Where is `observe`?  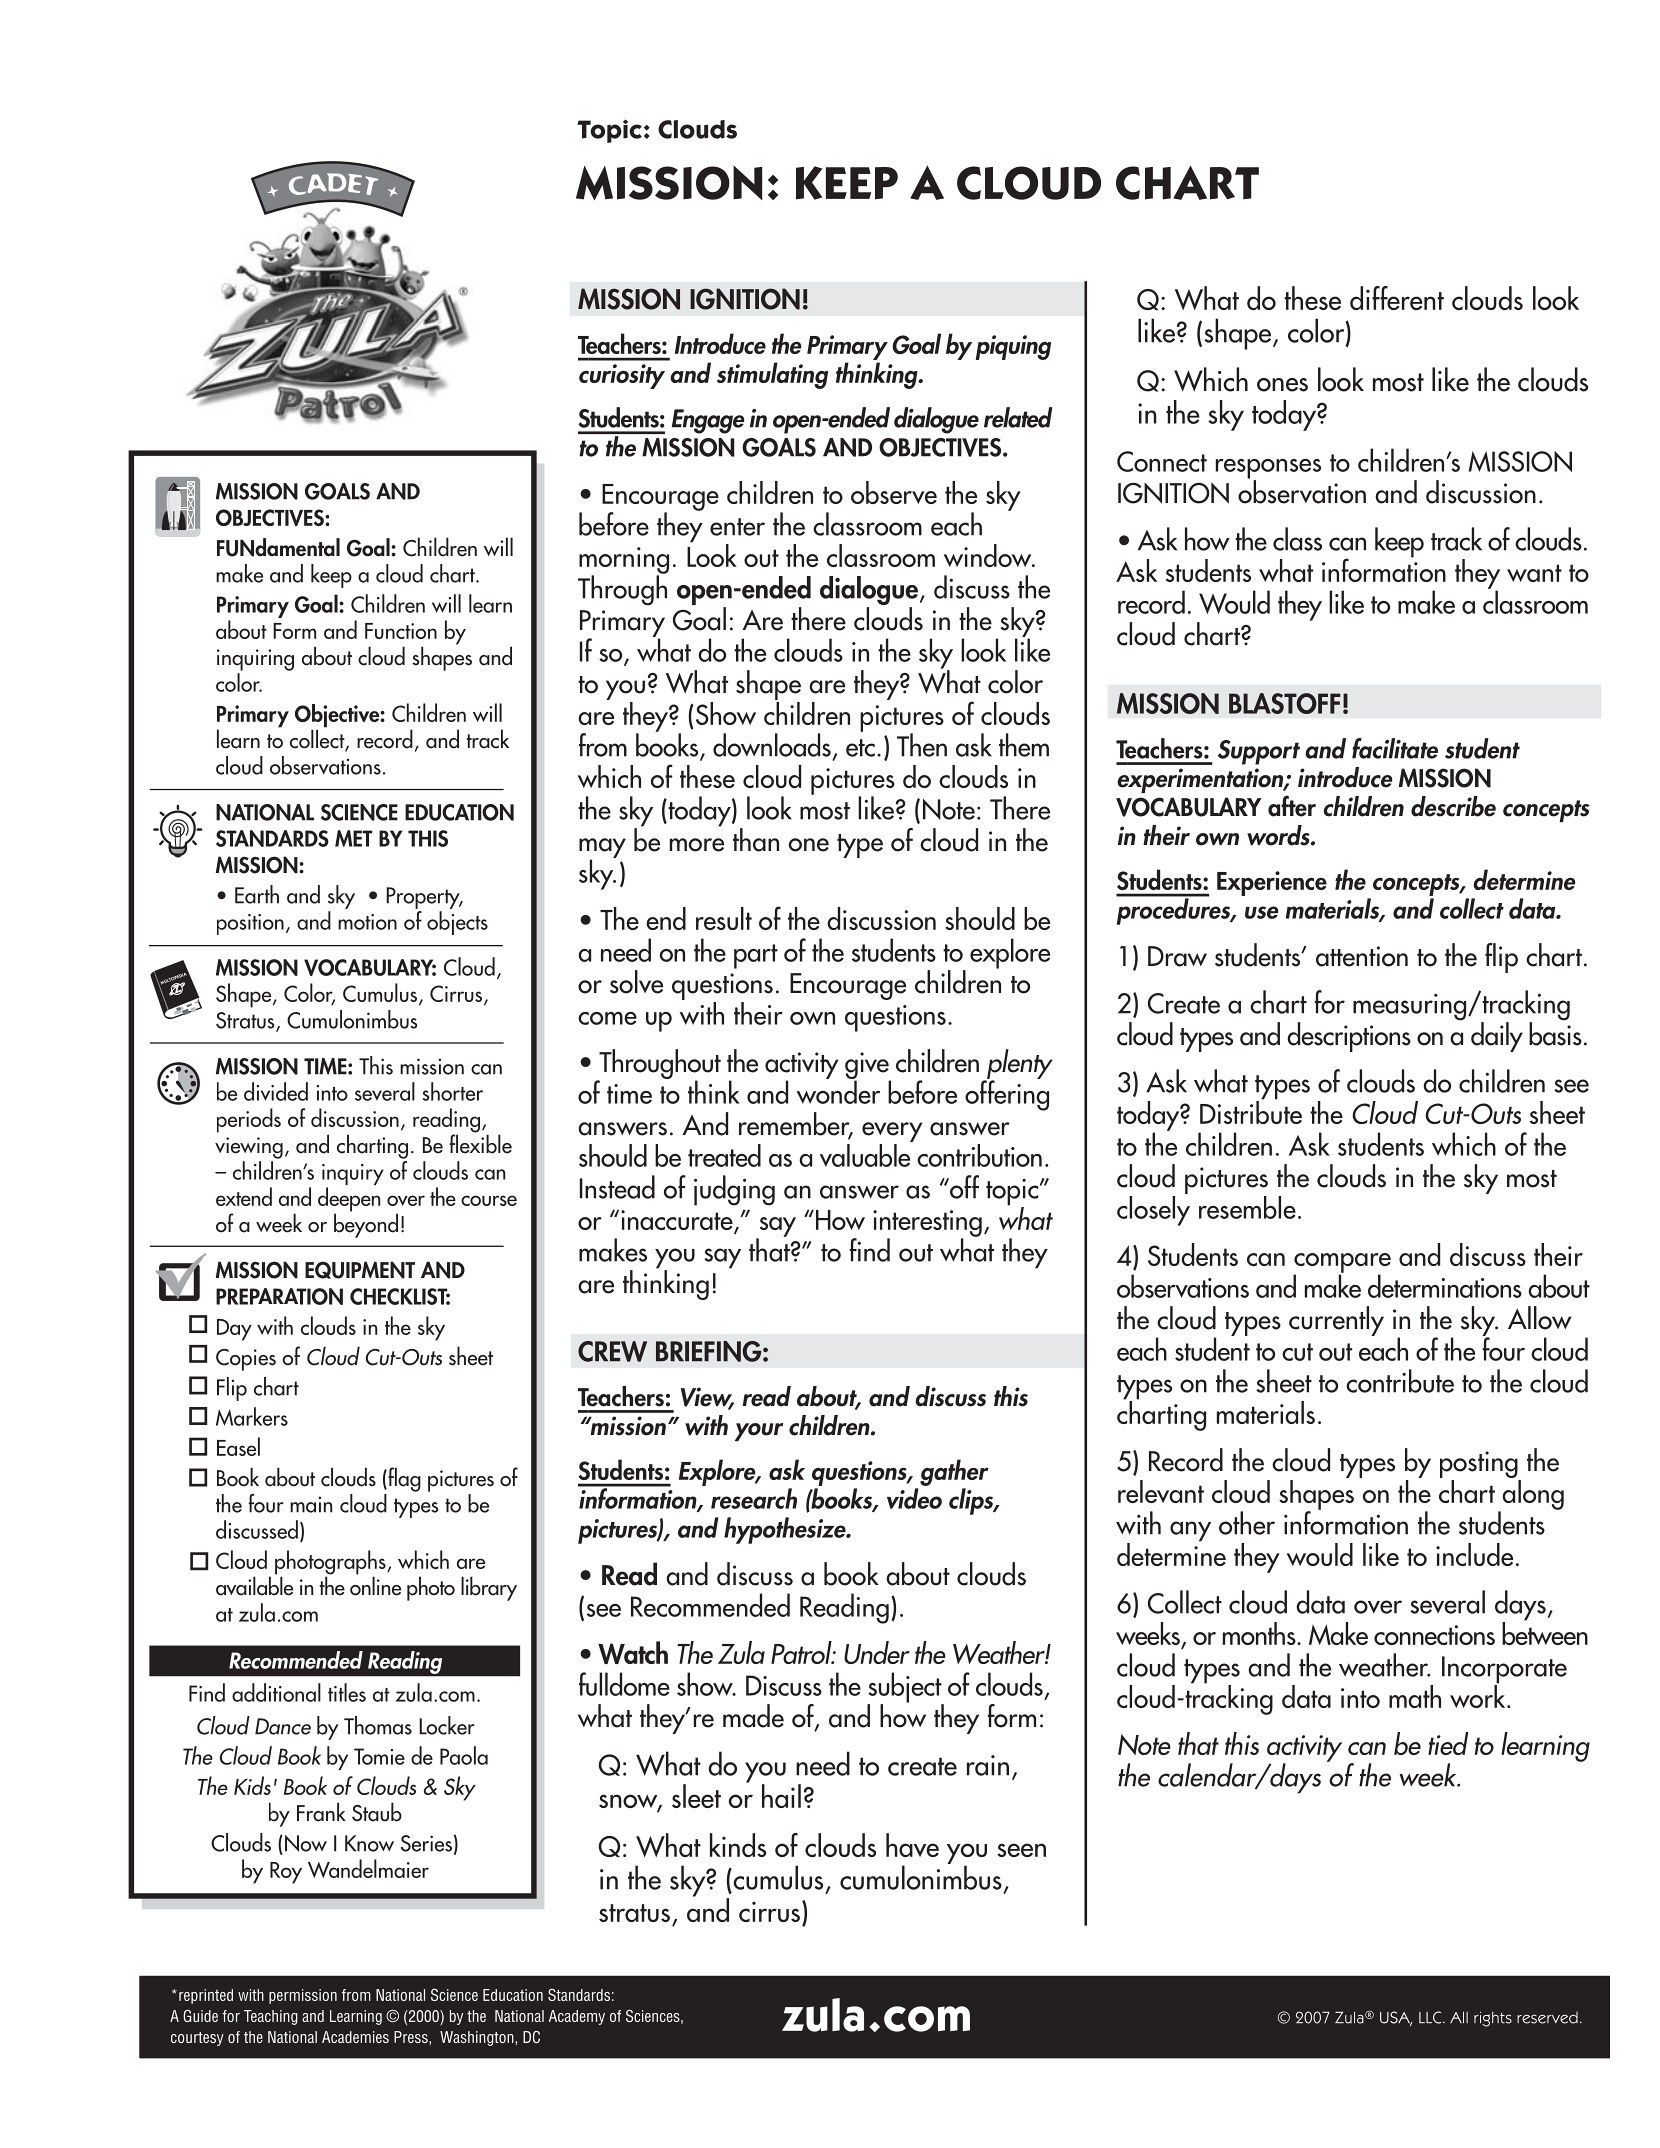
observe is located at coordinates (894, 492).
